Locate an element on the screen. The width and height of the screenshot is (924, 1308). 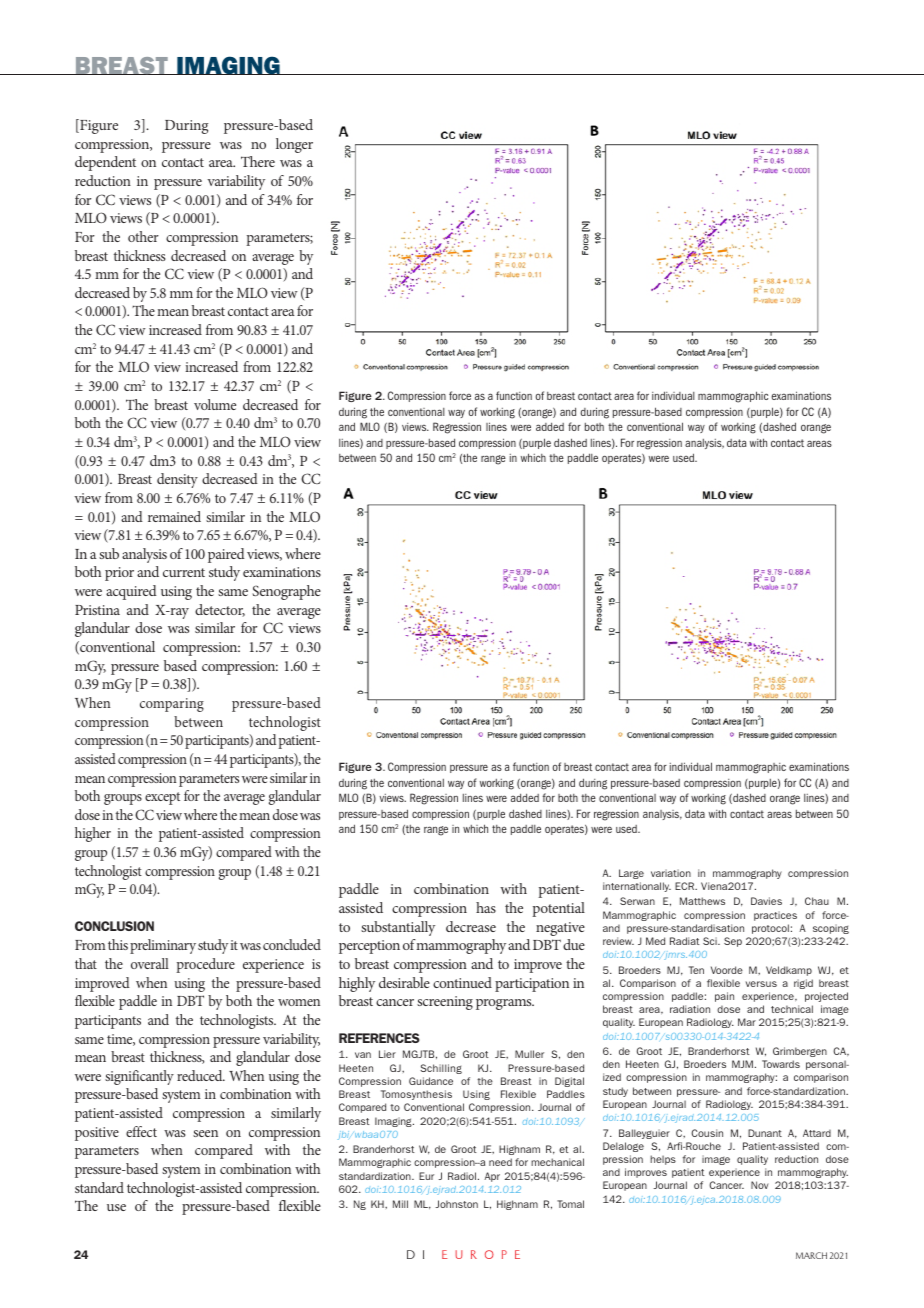
seen is located at coordinates (205, 1133).
